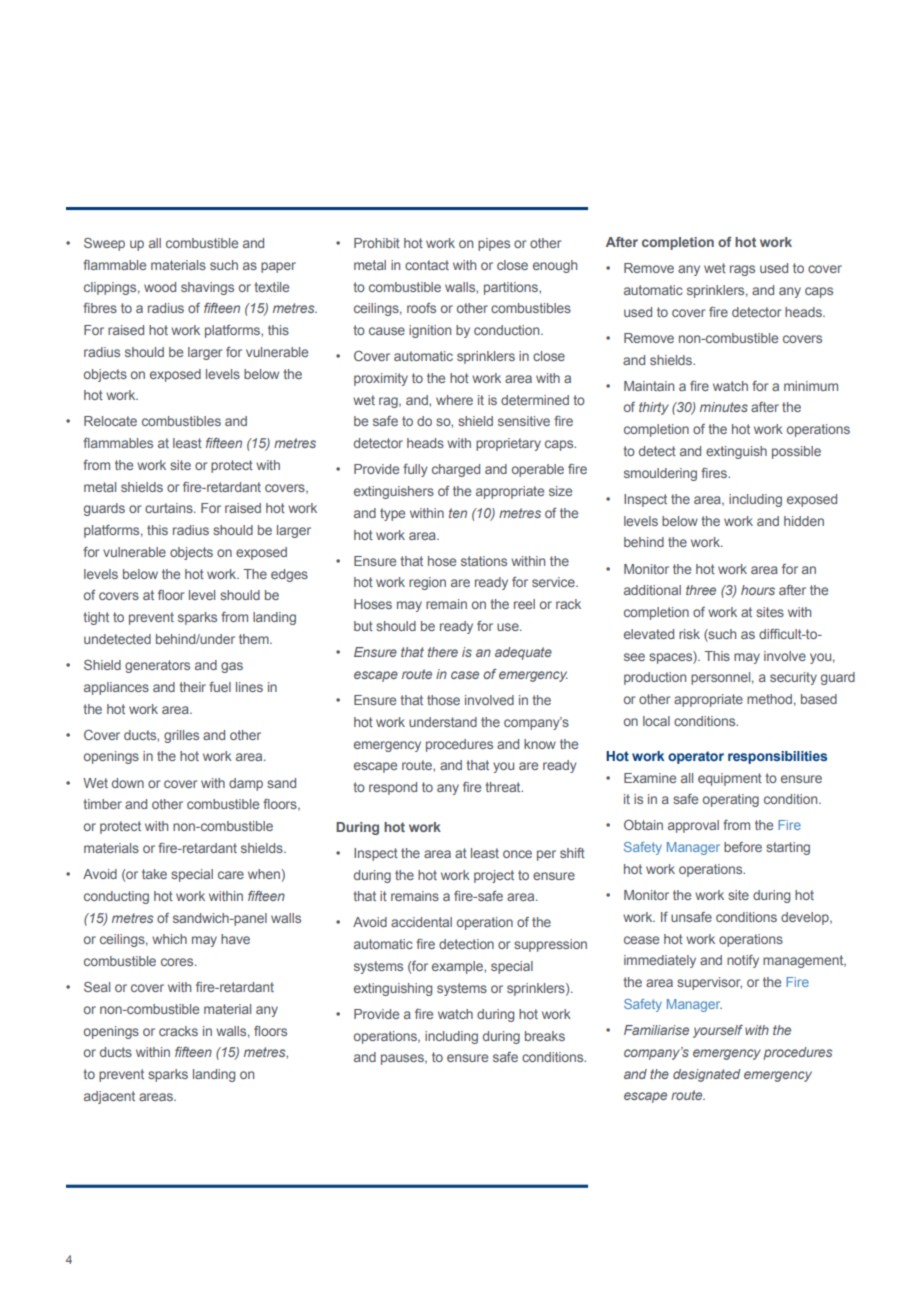 This screenshot has width=924, height=1308. Describe the element at coordinates (160, 287) in the screenshot. I see `wood` at that location.
